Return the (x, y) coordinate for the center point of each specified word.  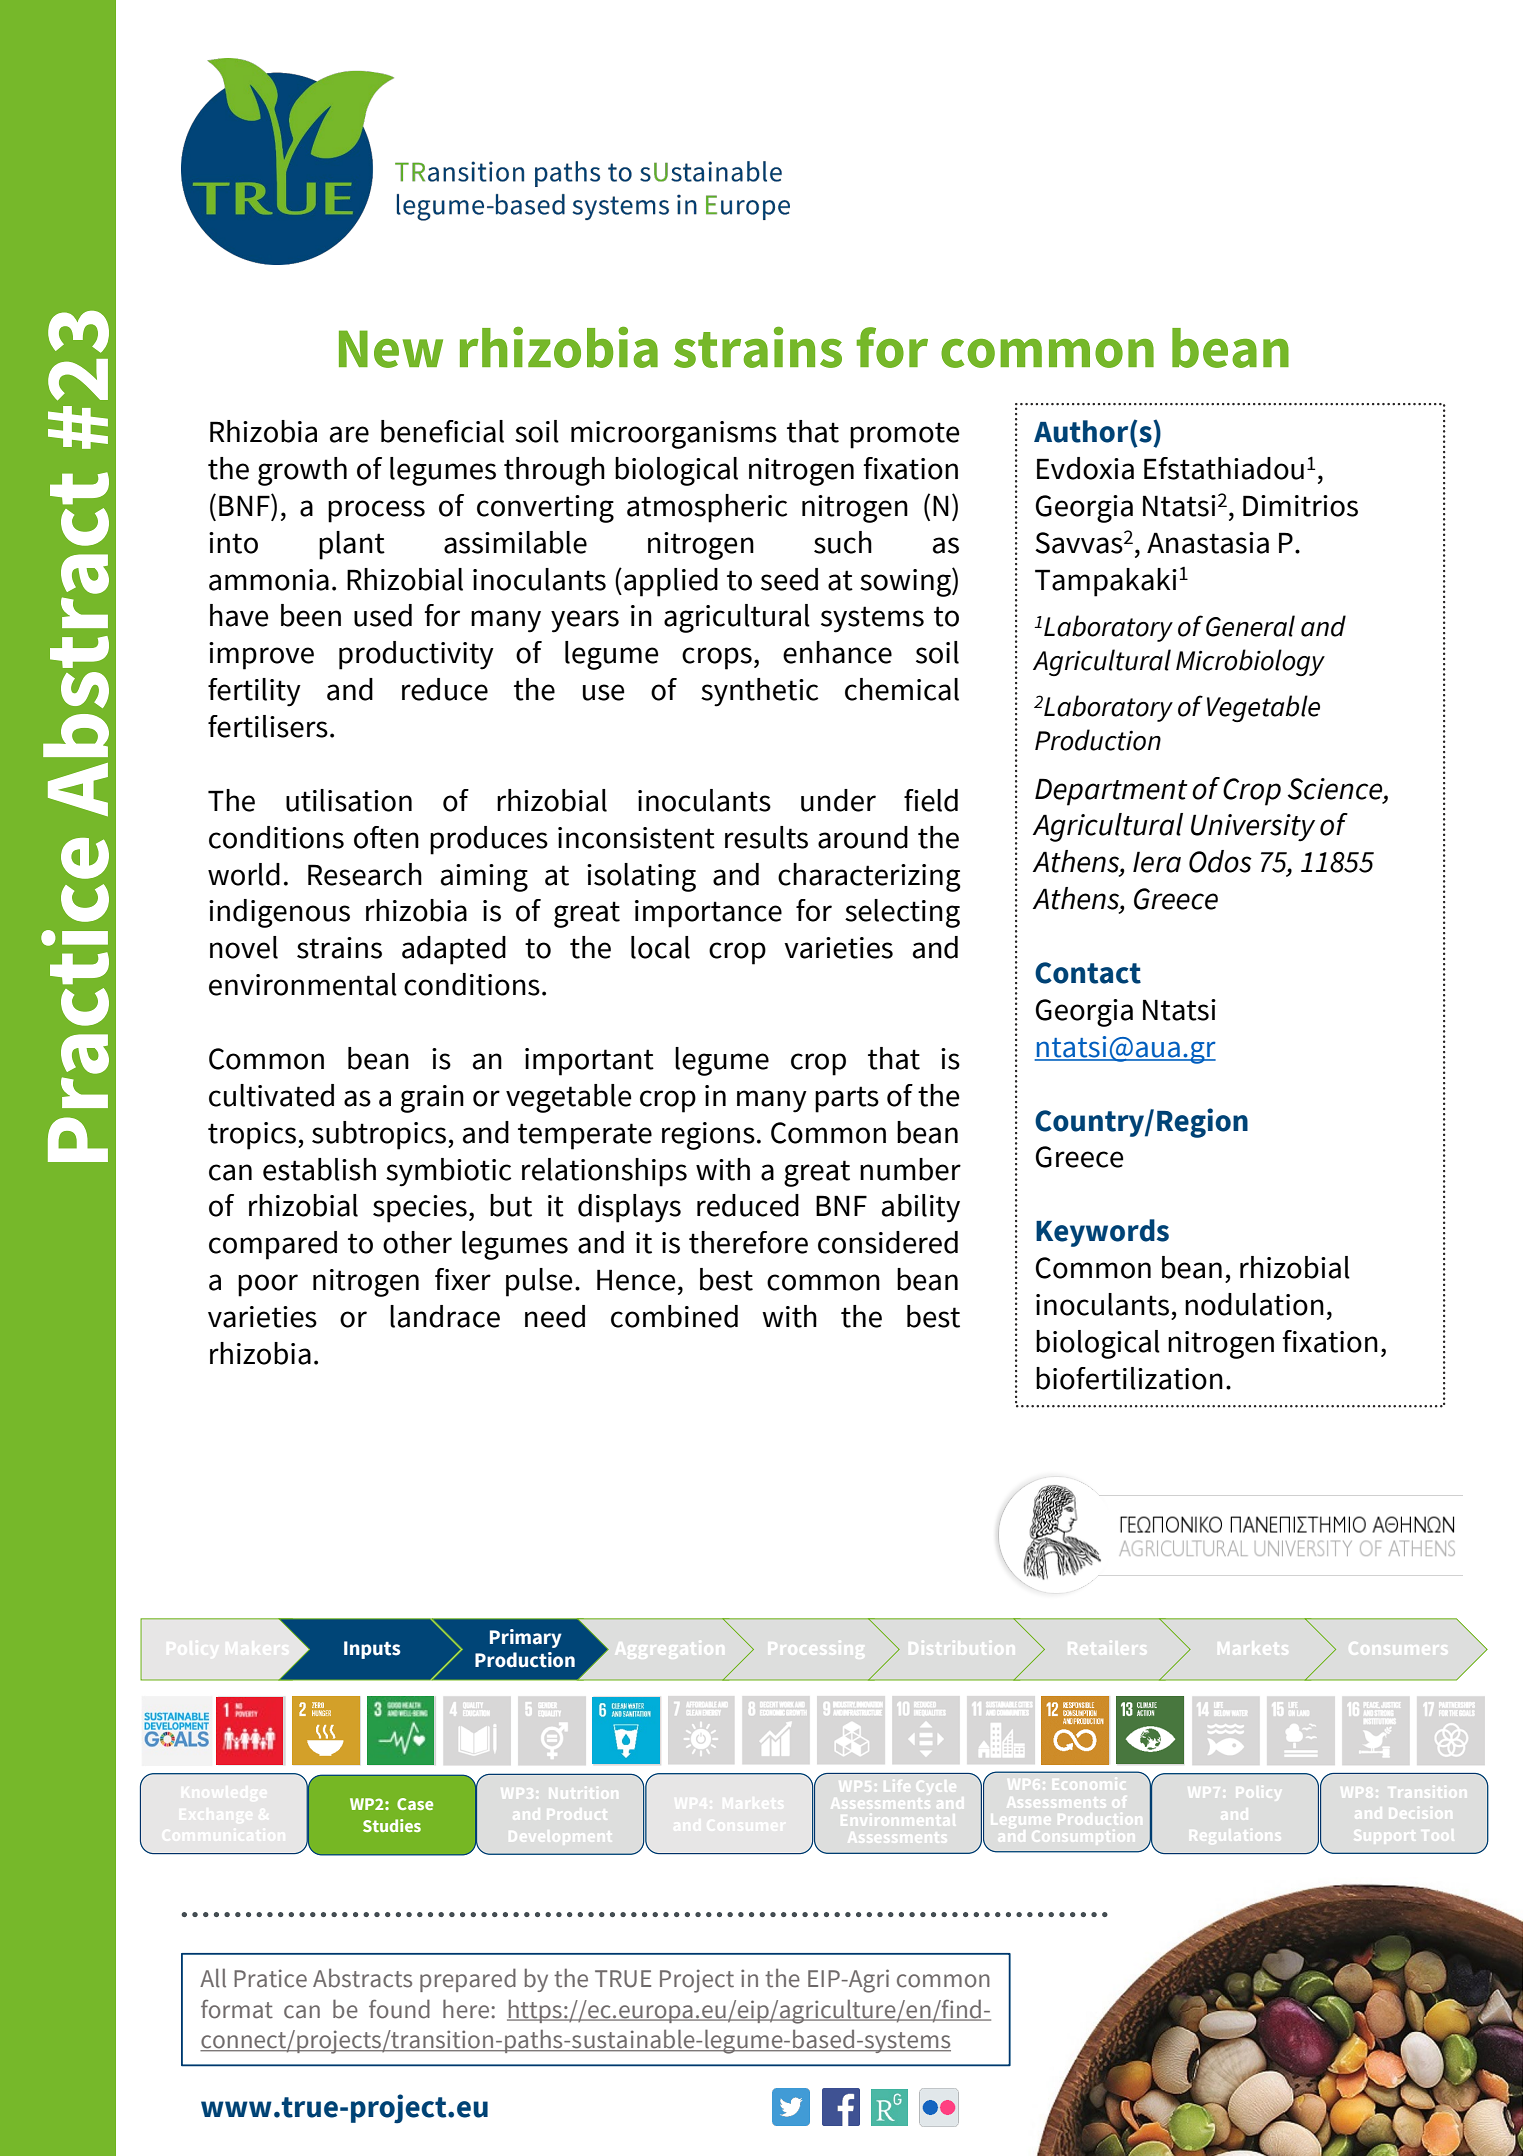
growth (302, 471)
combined (674, 1316)
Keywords (1102, 1233)
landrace (445, 1316)
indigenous (279, 913)
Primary (526, 1638)
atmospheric (707, 508)
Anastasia (1208, 543)
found (399, 2009)
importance (708, 914)
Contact (1088, 973)
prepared (468, 1980)
